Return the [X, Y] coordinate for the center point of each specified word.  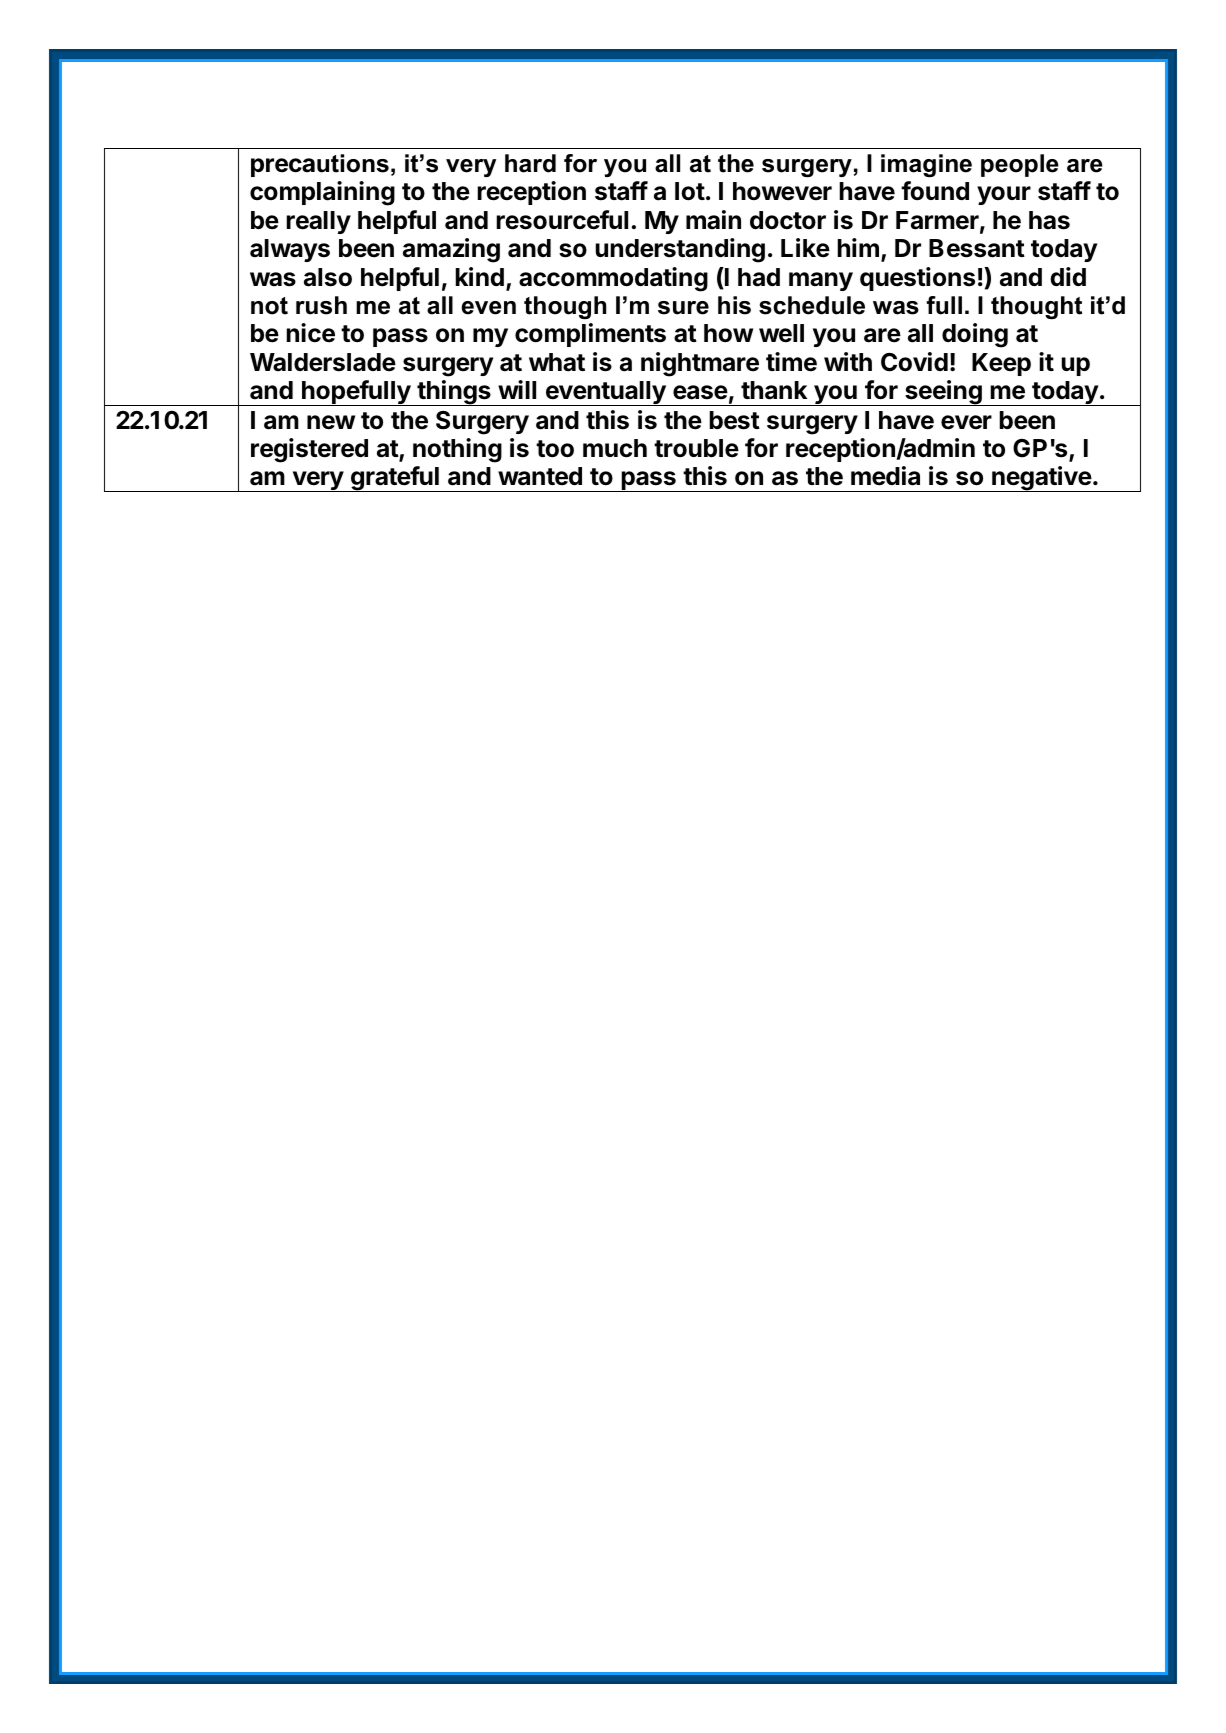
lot [690, 191]
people [1020, 165]
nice [310, 333]
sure [683, 308]
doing [975, 335]
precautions [320, 165]
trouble [696, 448]
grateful [395, 479]
